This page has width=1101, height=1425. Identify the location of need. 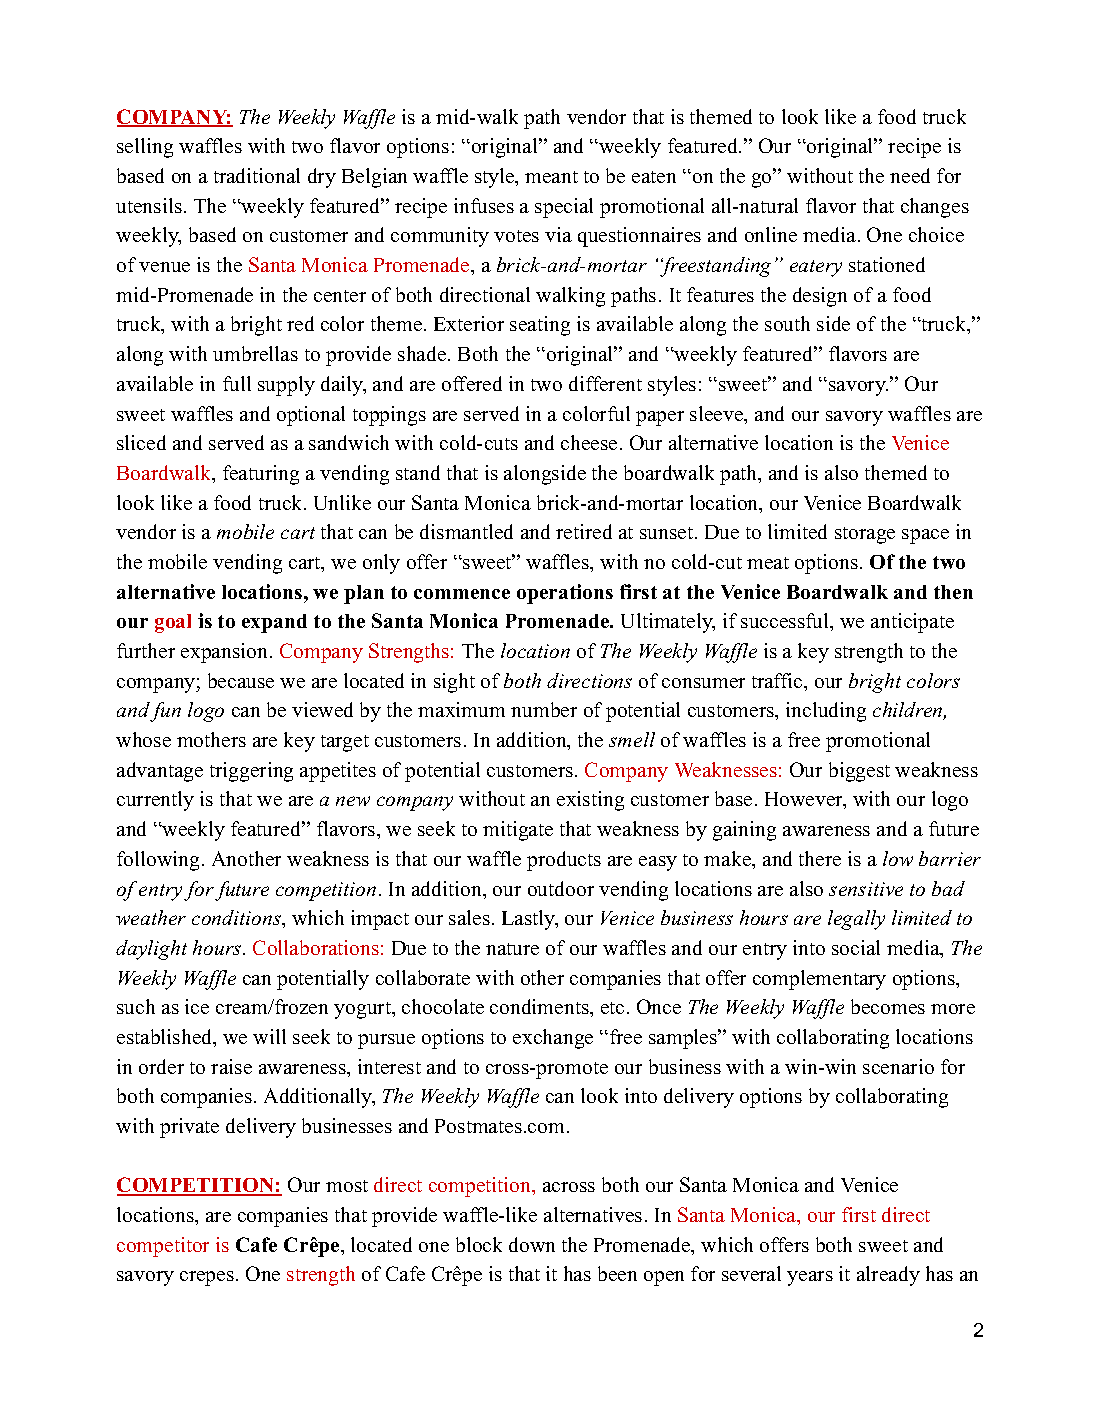
(910, 175).
